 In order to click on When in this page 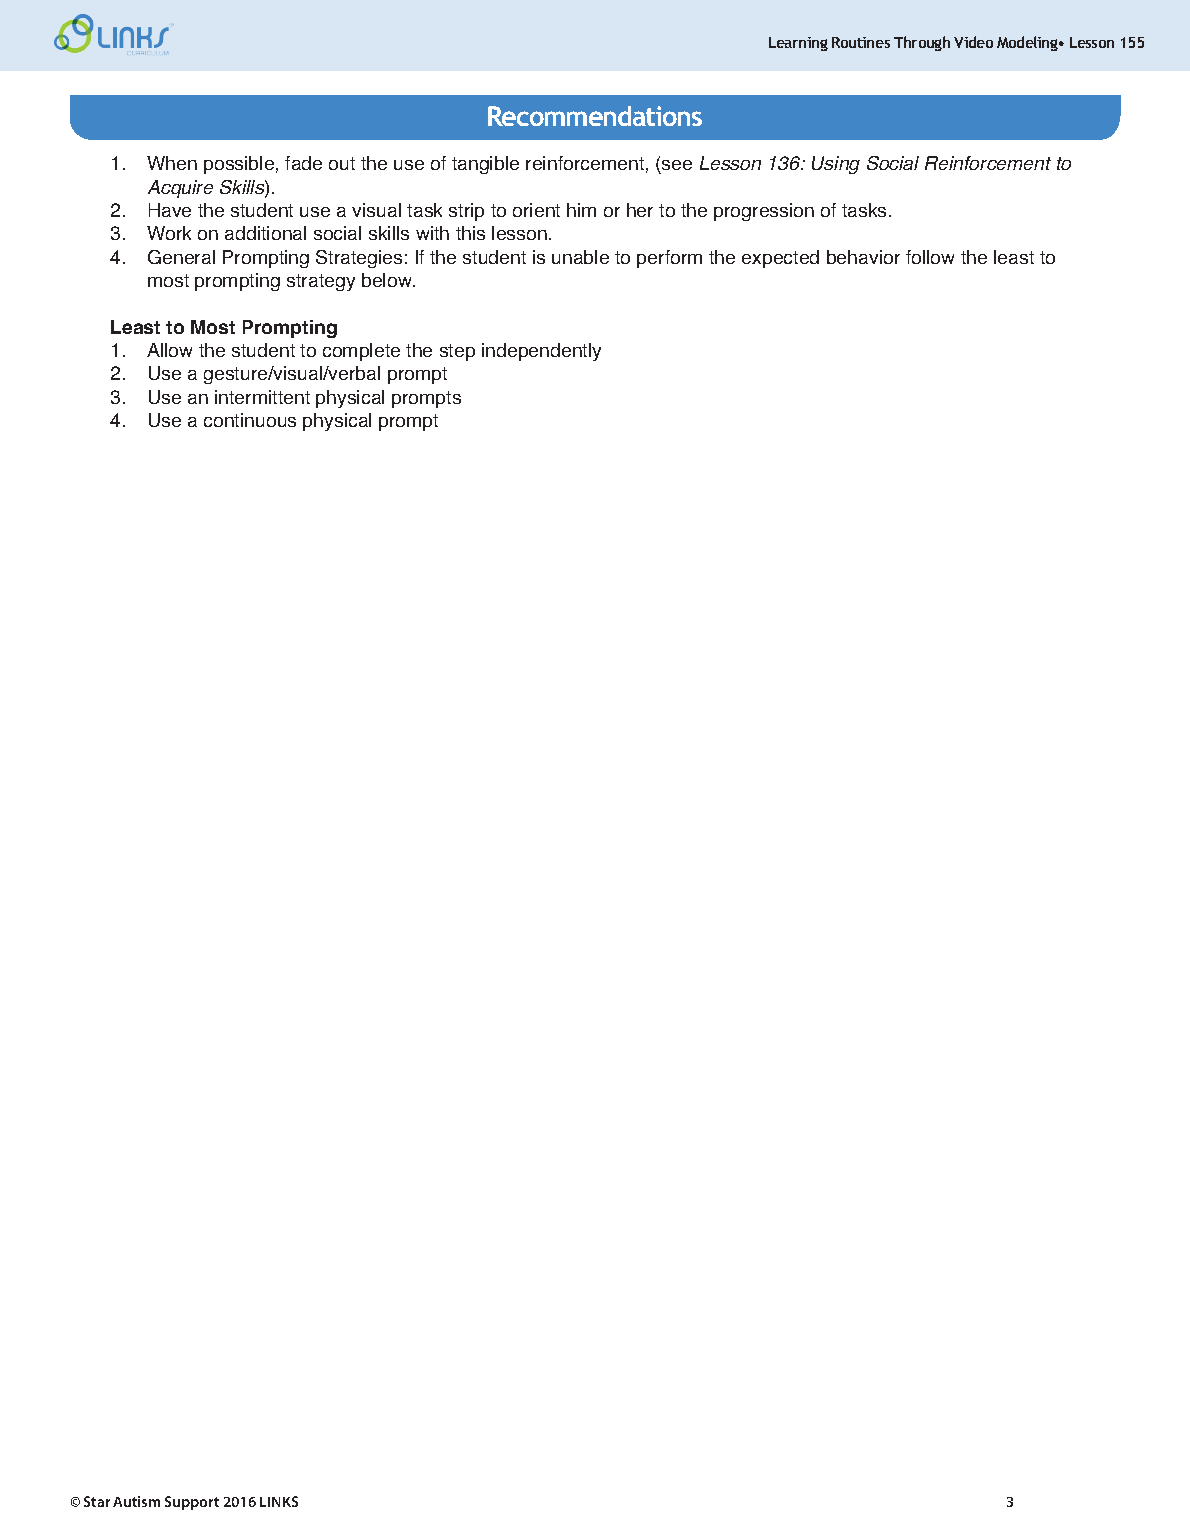, I will do `click(172, 163)`.
